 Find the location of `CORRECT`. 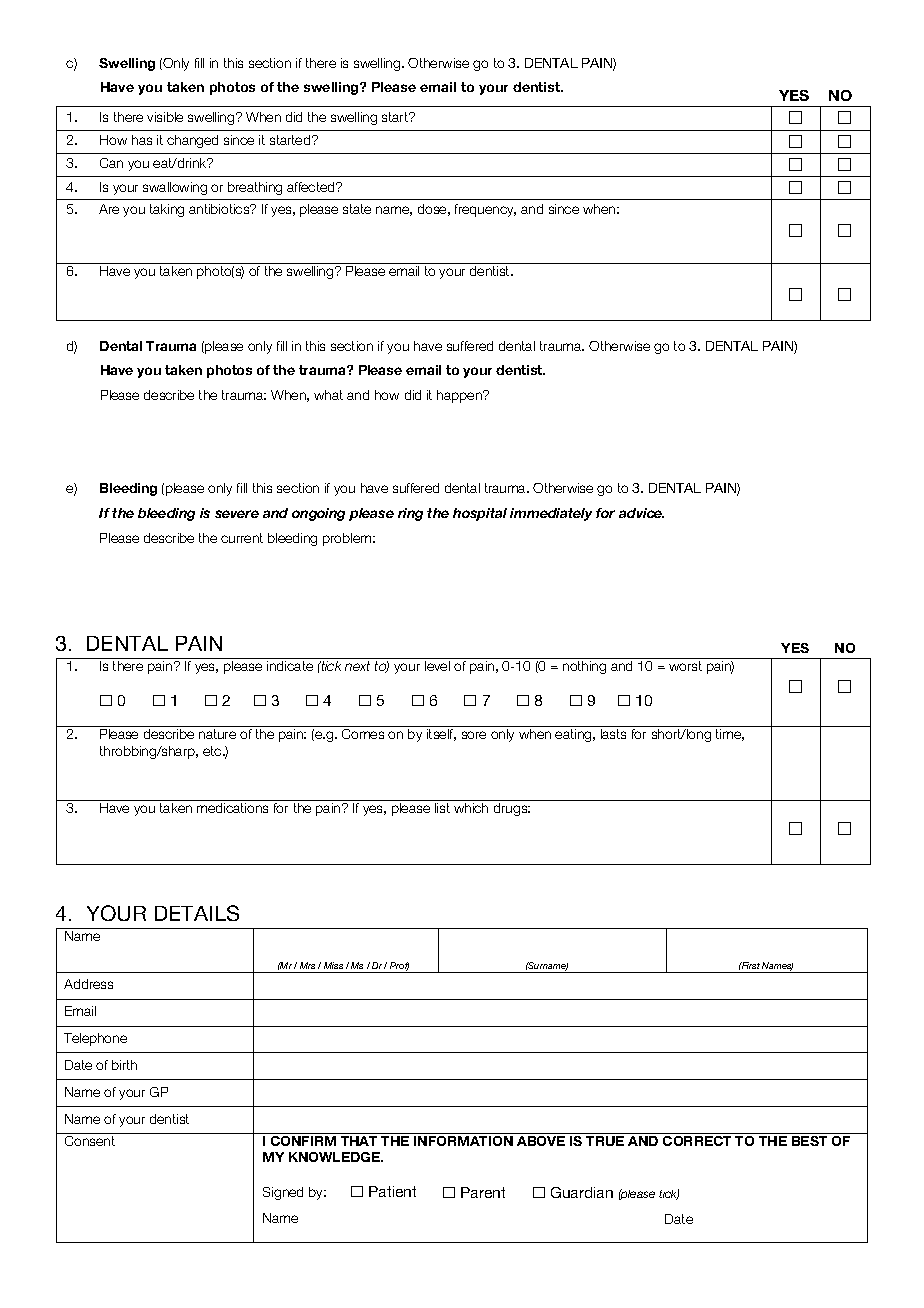

CORRECT is located at coordinates (698, 1139).
